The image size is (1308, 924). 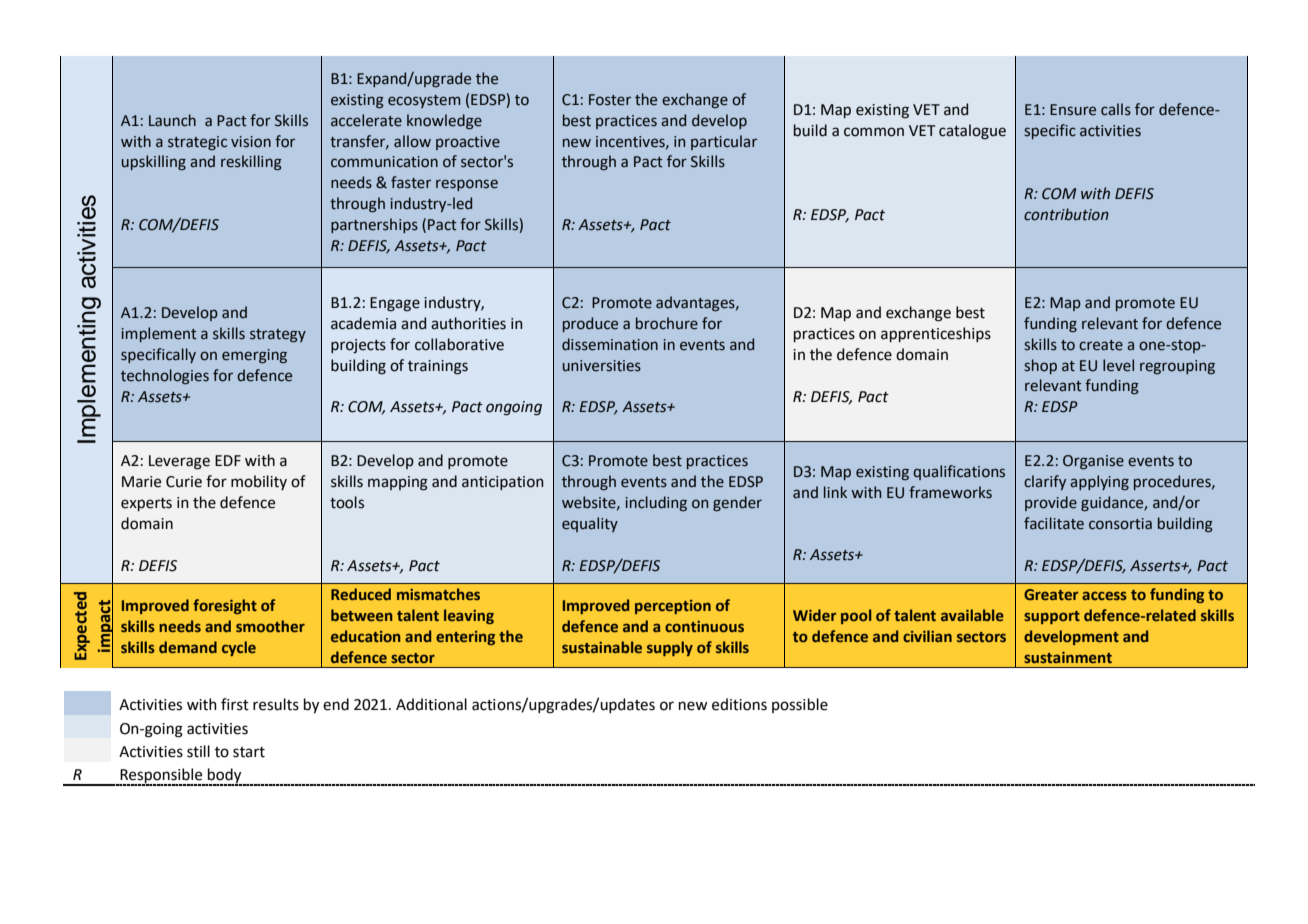 What do you see at coordinates (1093, 462) in the screenshot?
I see `Organise` at bounding box center [1093, 462].
